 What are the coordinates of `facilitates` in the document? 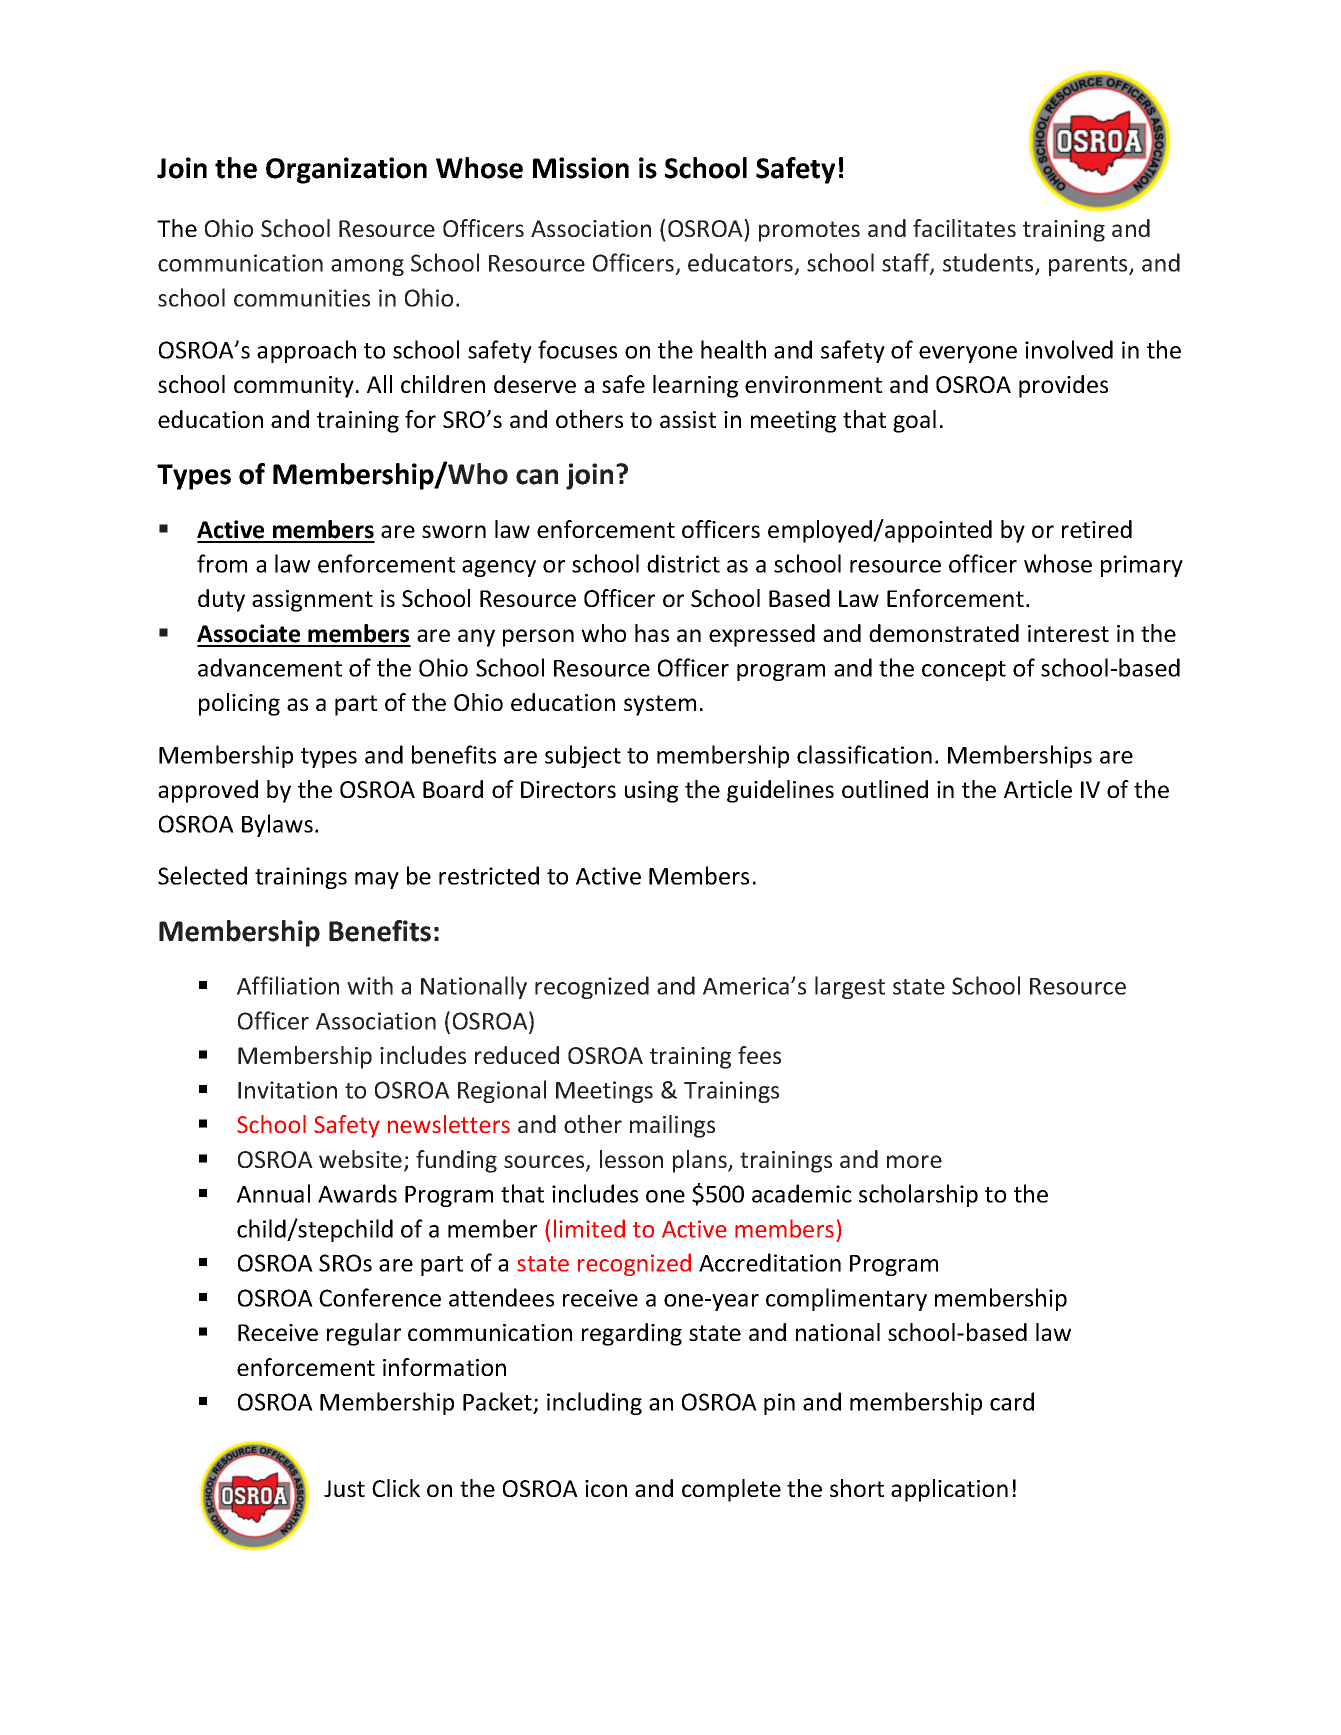 It's located at (964, 228).
